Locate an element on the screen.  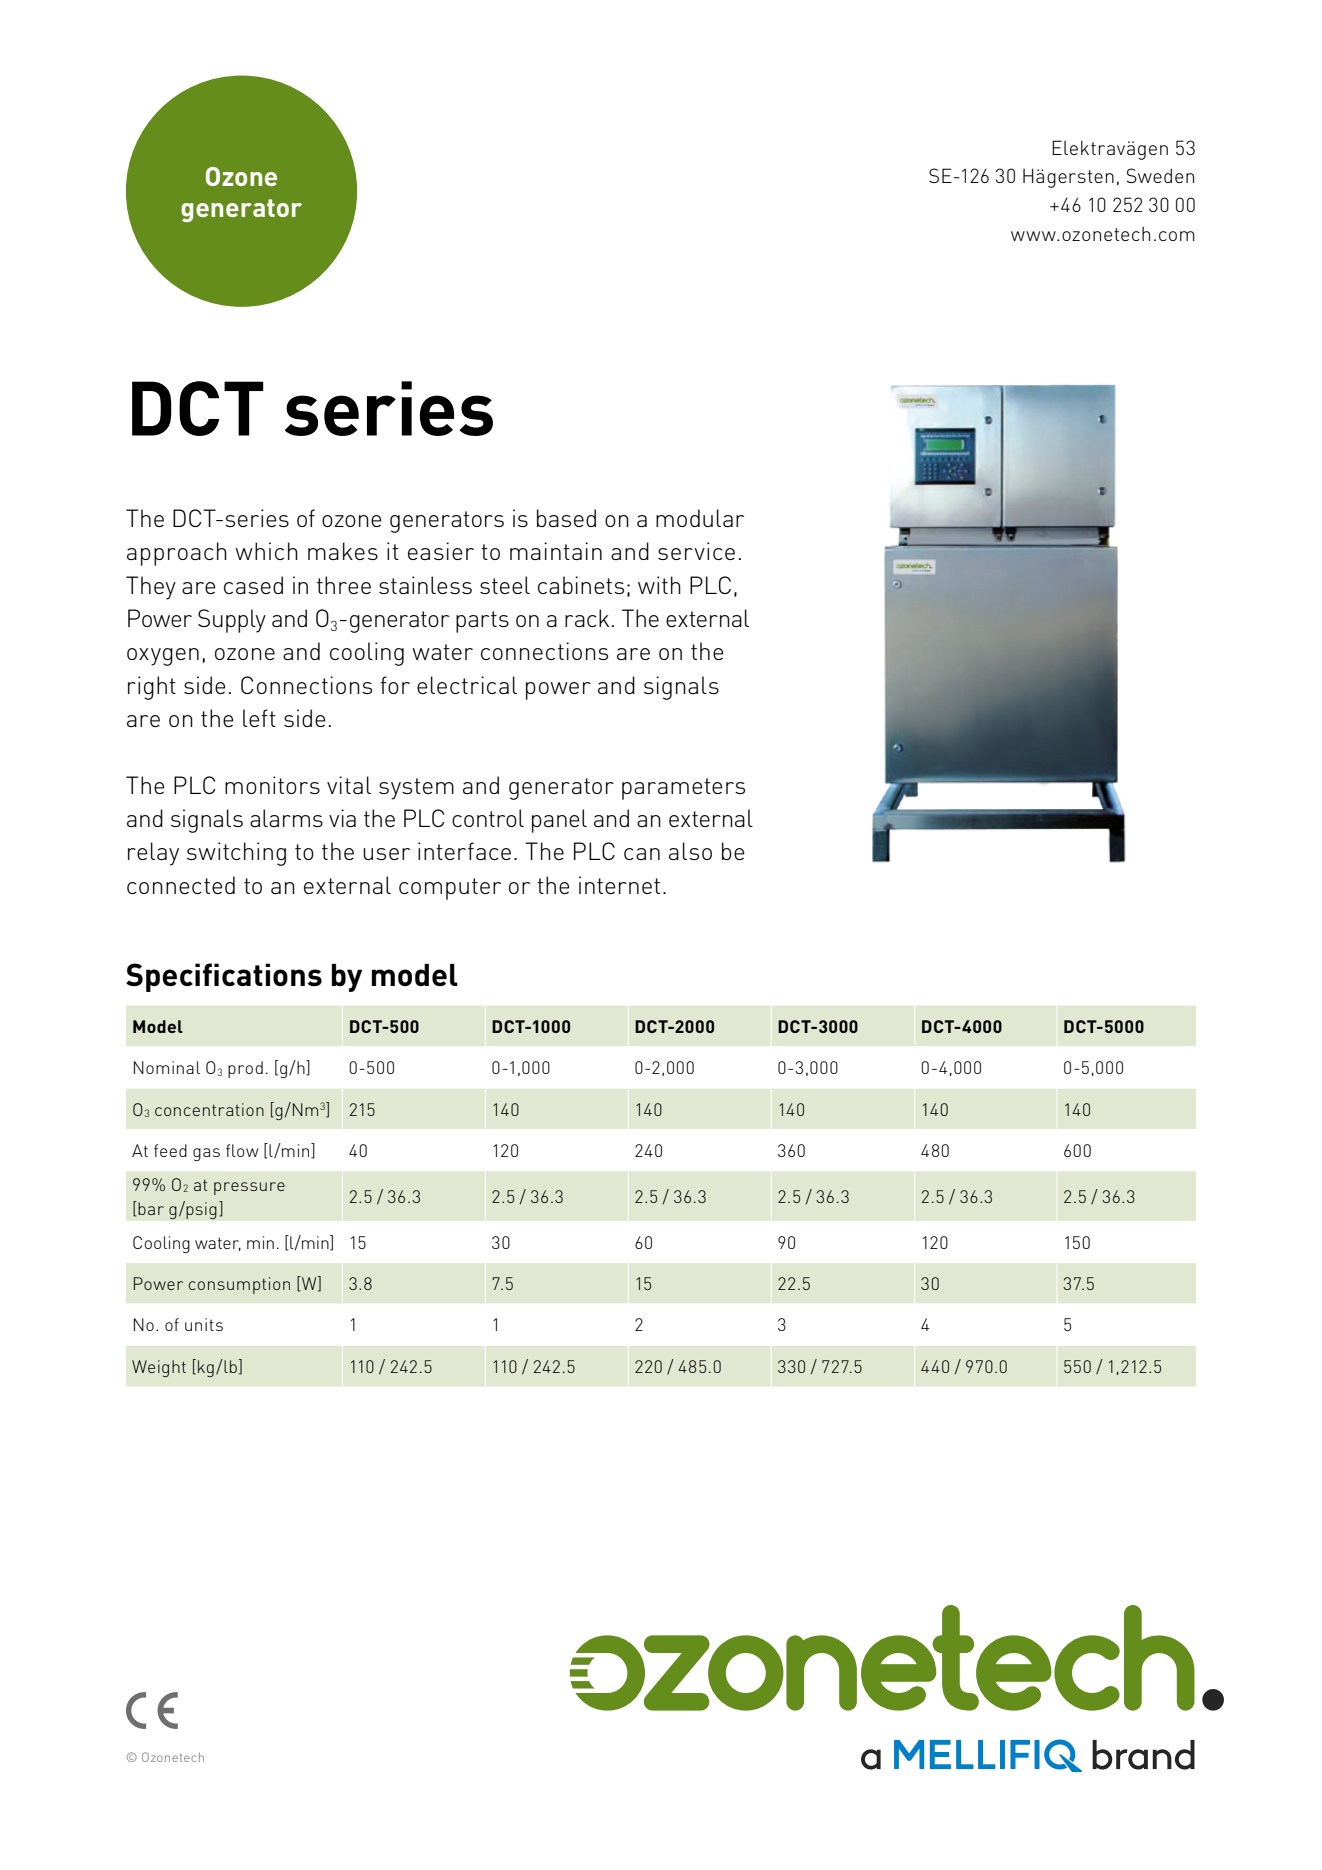
also is located at coordinates (690, 851).
